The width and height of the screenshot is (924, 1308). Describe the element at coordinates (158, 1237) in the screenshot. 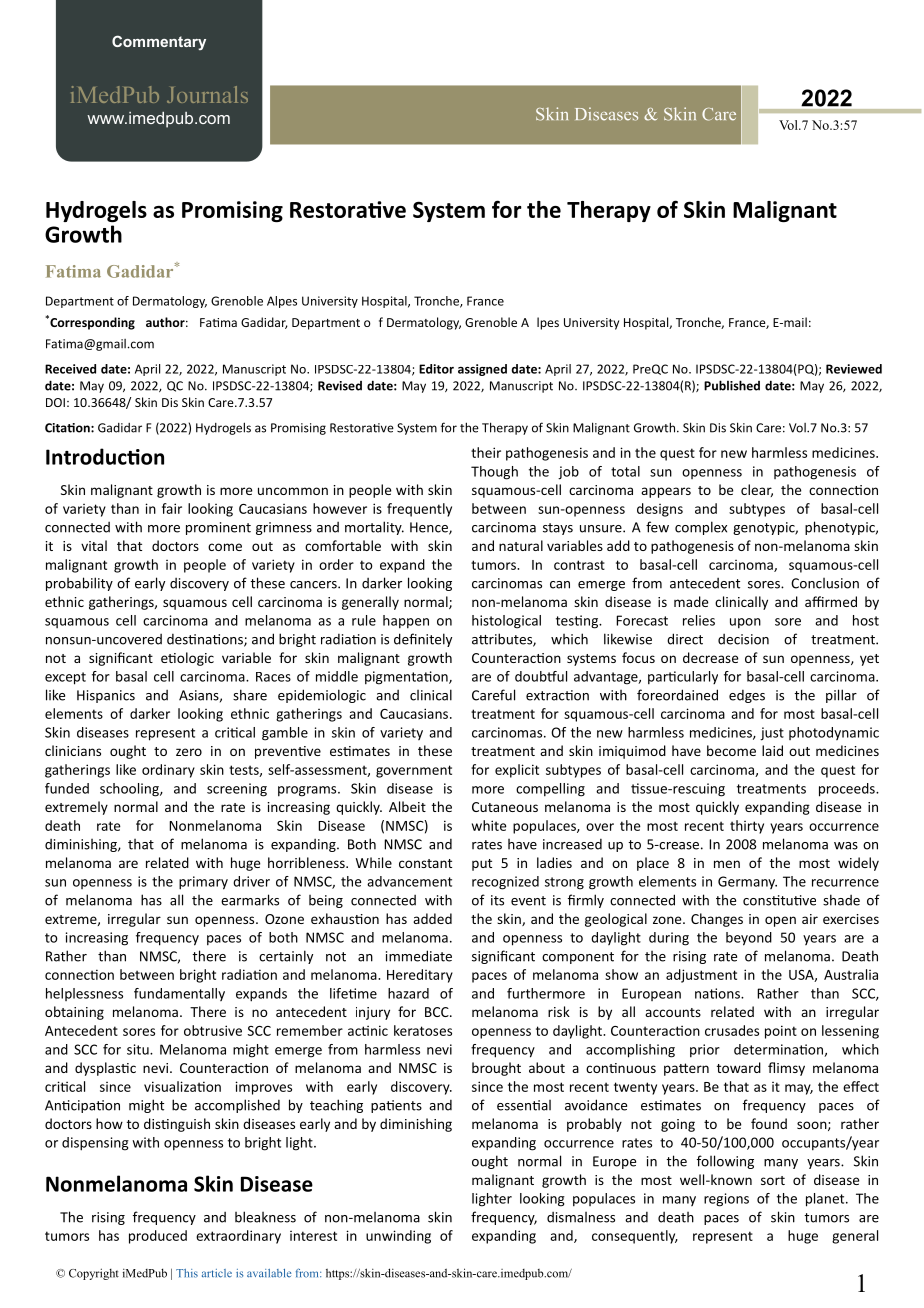

I see `produced` at that location.
